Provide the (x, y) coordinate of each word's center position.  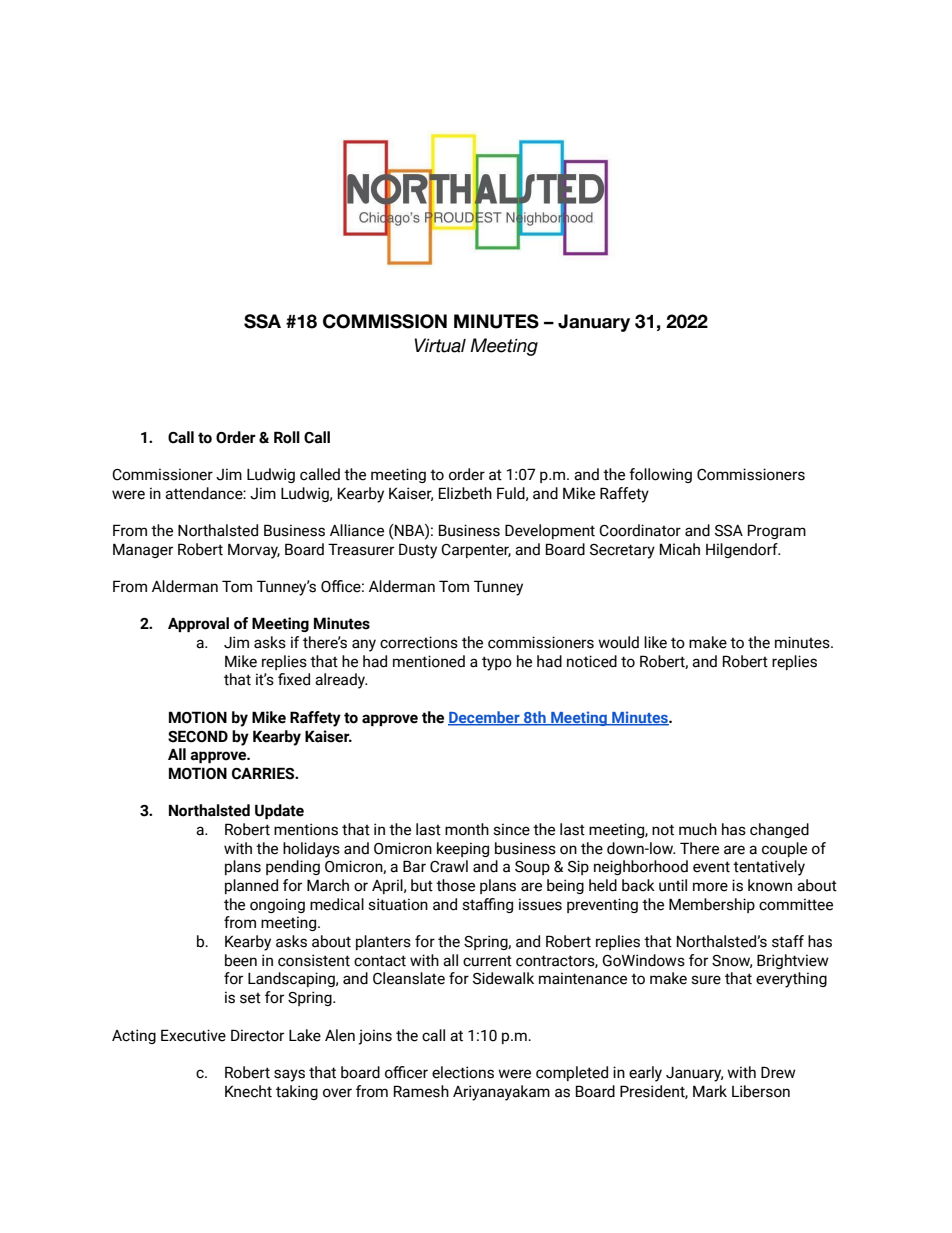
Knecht (248, 1091)
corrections (419, 642)
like (655, 642)
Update (279, 811)
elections (463, 1072)
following (660, 475)
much (698, 829)
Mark (710, 1091)
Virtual (440, 345)
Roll (287, 437)
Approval (198, 624)
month (467, 829)
